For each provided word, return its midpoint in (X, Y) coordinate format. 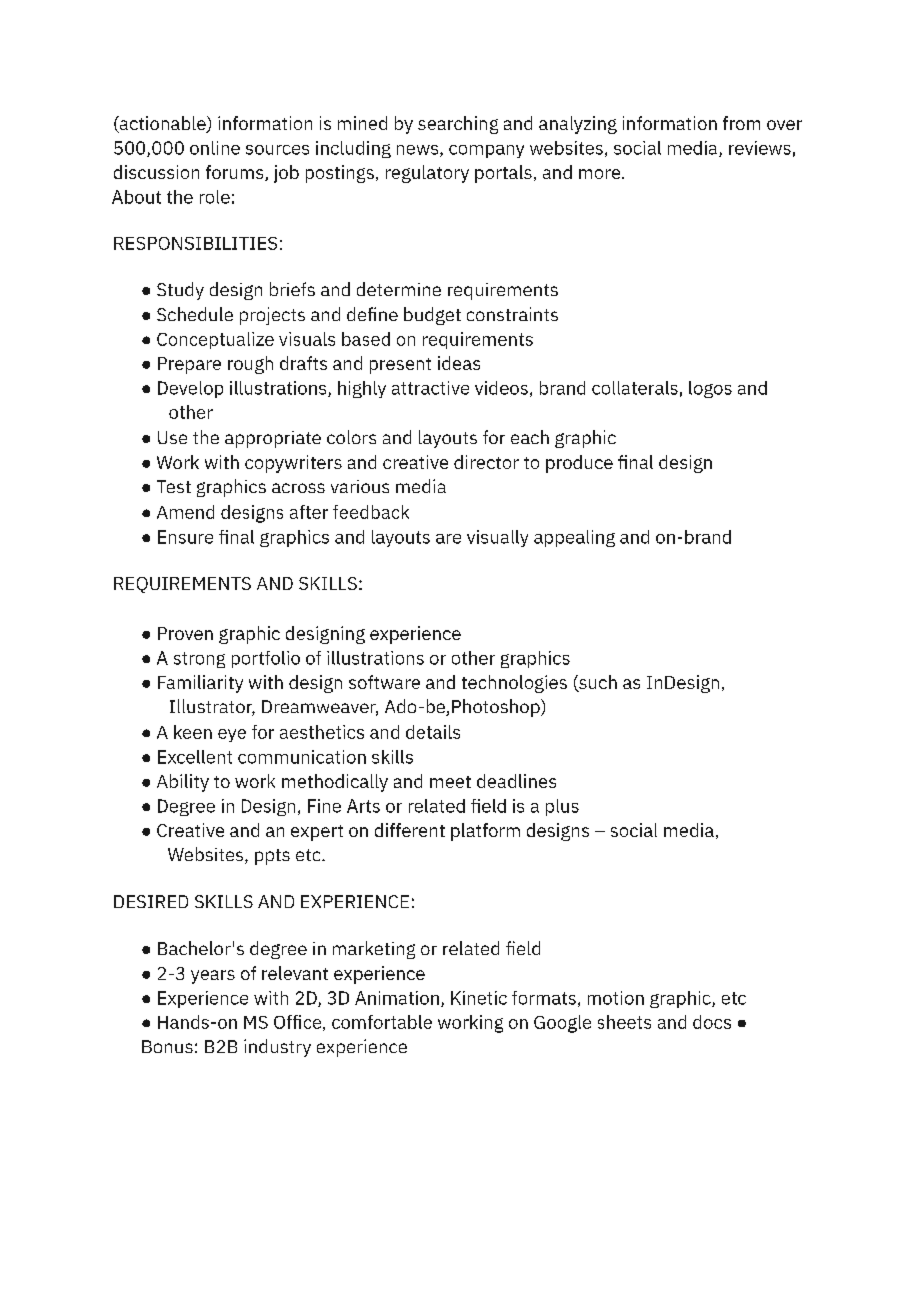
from (741, 123)
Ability (183, 783)
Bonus (167, 1046)
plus (562, 807)
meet (450, 782)
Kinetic (479, 998)
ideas (459, 363)
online (215, 148)
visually (497, 538)
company (486, 151)
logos (710, 389)
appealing (574, 538)
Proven (185, 633)
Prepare (189, 365)
